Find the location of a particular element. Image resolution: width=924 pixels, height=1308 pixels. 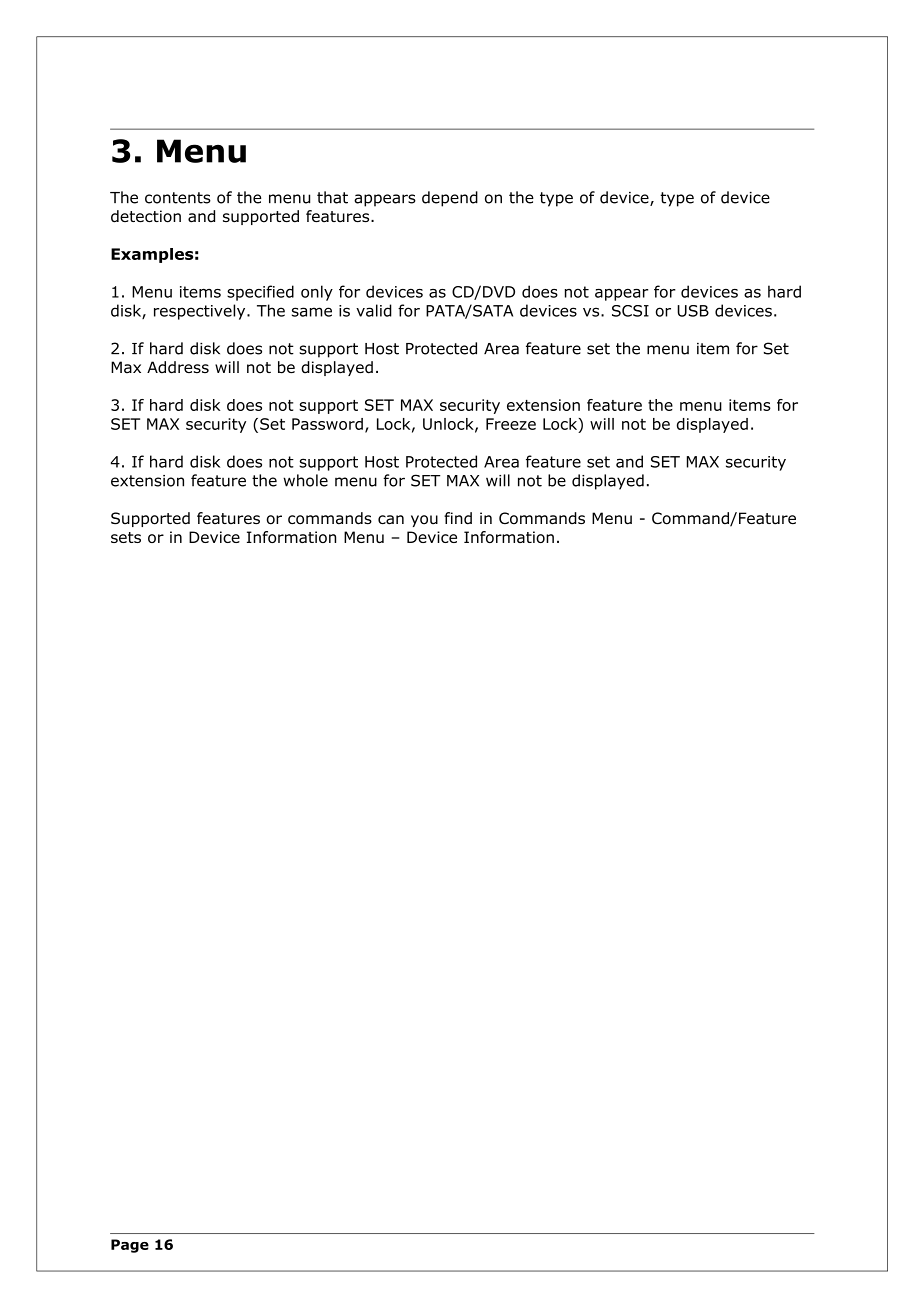

Page is located at coordinates (130, 1246).
